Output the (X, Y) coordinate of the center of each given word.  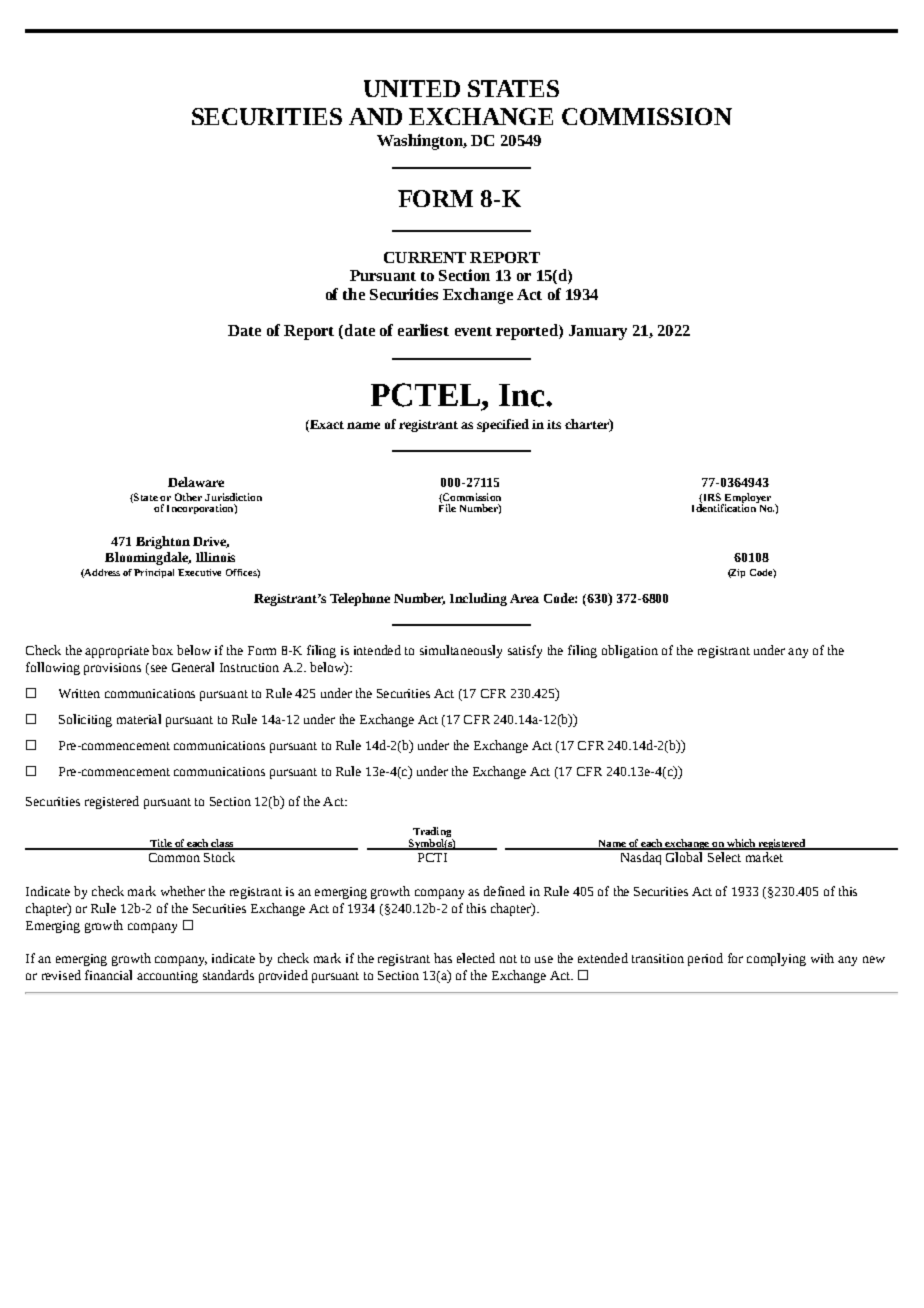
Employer (746, 499)
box (162, 650)
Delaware (196, 482)
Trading (432, 833)
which (741, 844)
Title (160, 844)
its (554, 424)
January (598, 332)
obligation (630, 651)
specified (503, 425)
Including (478, 599)
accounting (167, 977)
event (473, 331)
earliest (423, 330)
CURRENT (425, 257)
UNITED (412, 88)
